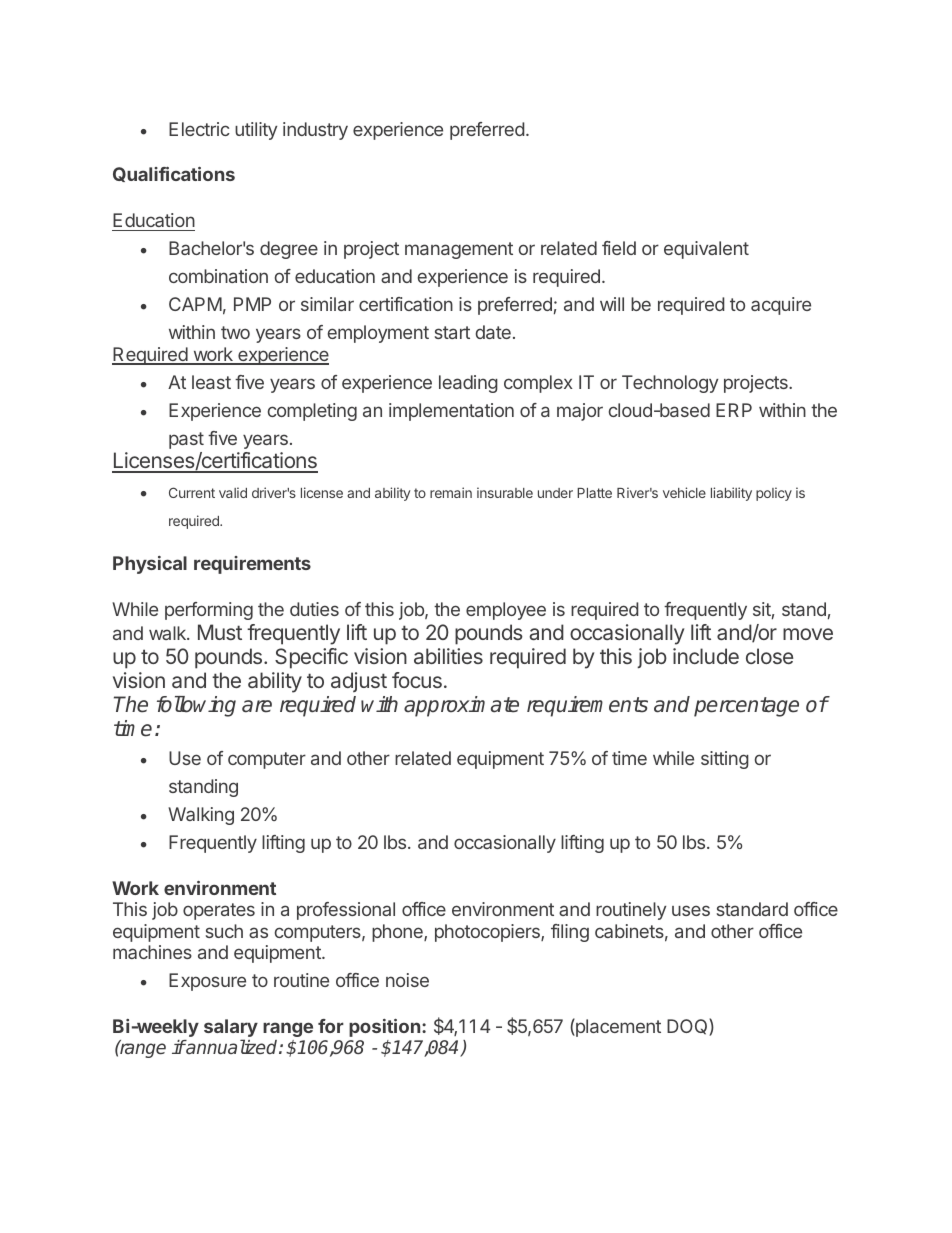 The height and width of the screenshot is (1233, 952). Describe the element at coordinates (451, 412) in the screenshot. I see `implementation` at that location.
